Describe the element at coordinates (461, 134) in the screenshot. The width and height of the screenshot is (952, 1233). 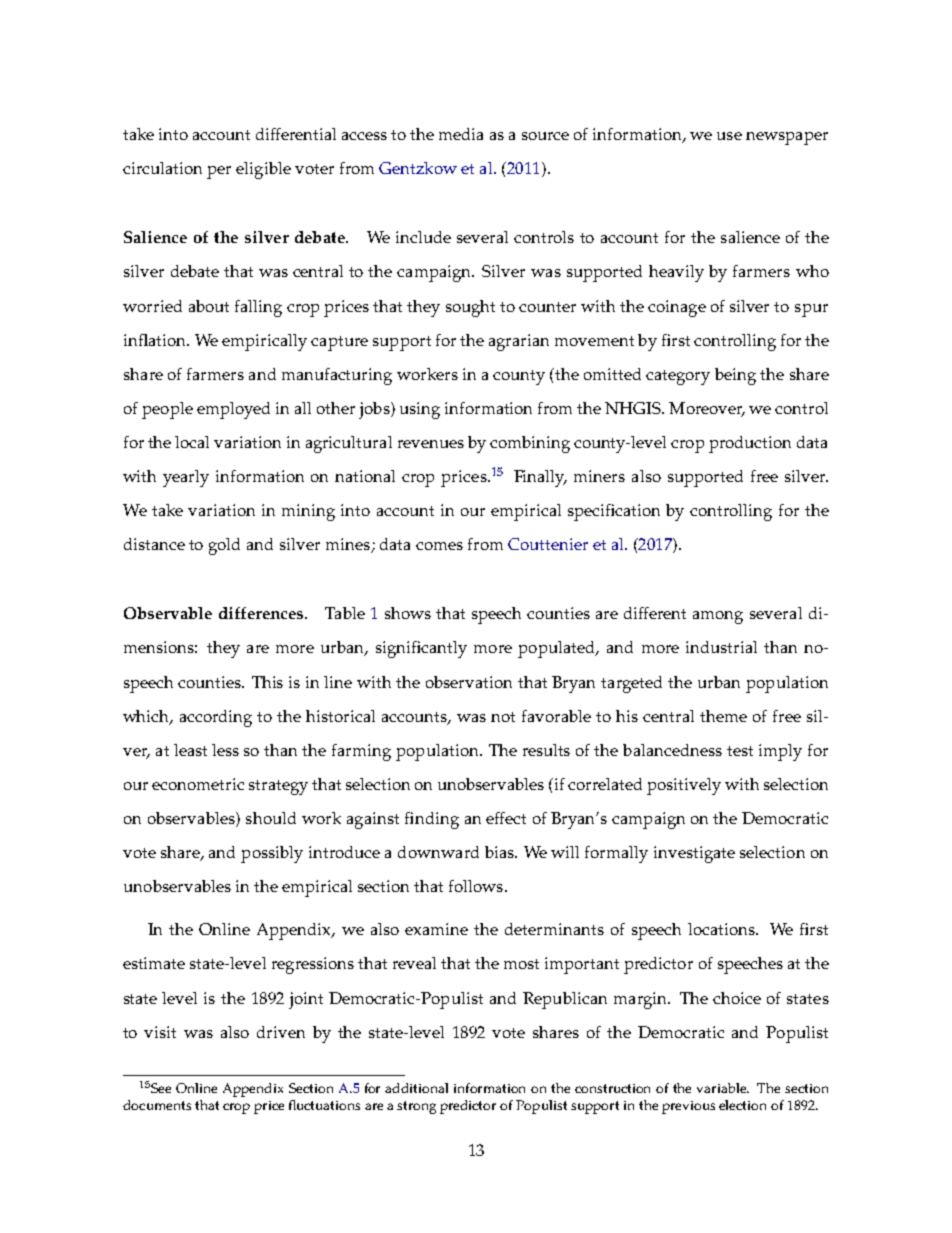
I see `media` at that location.
